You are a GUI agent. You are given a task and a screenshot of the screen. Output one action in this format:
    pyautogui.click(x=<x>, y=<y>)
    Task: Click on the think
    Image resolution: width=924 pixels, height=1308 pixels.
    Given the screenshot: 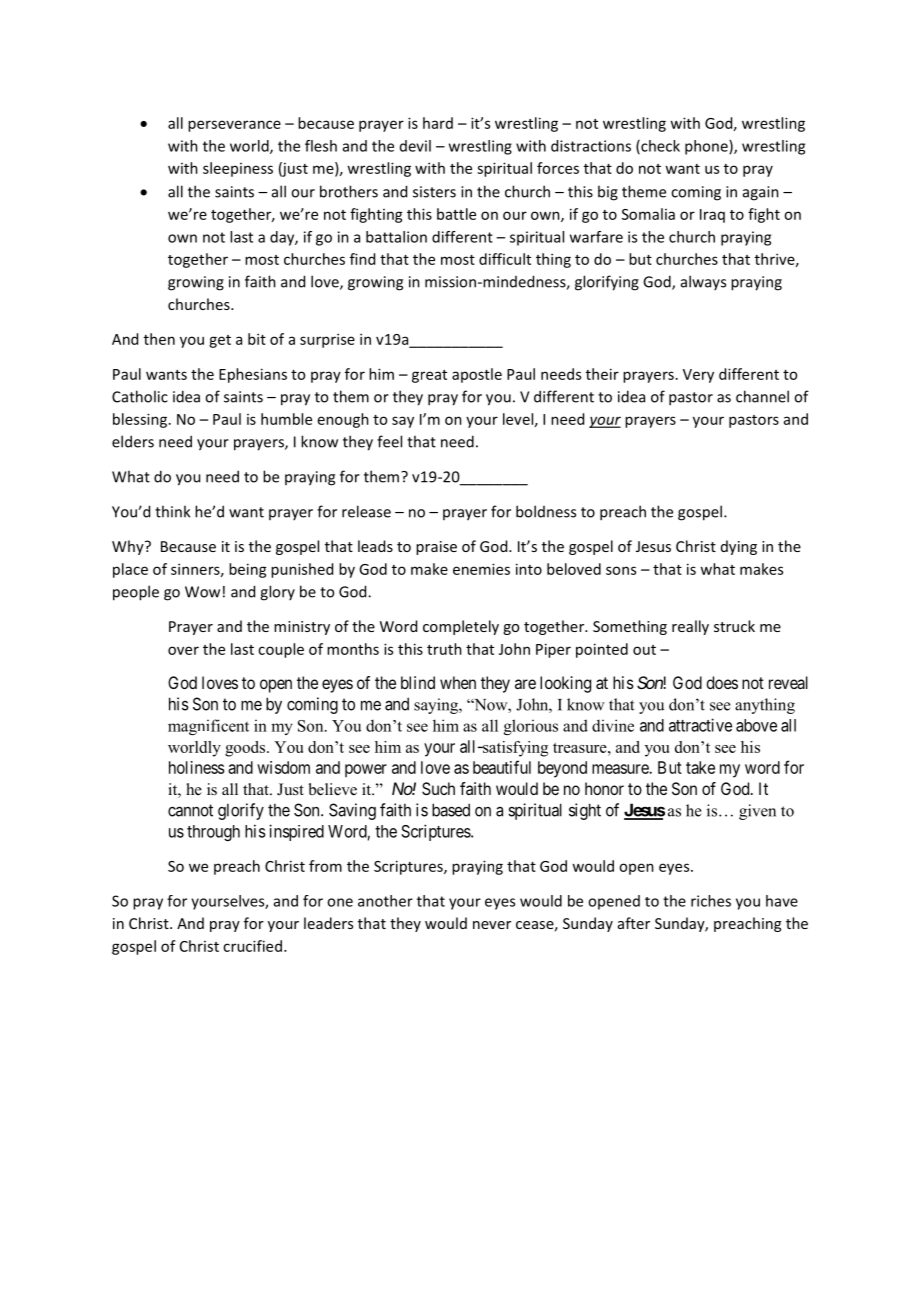 What is the action you would take?
    pyautogui.click(x=172, y=511)
